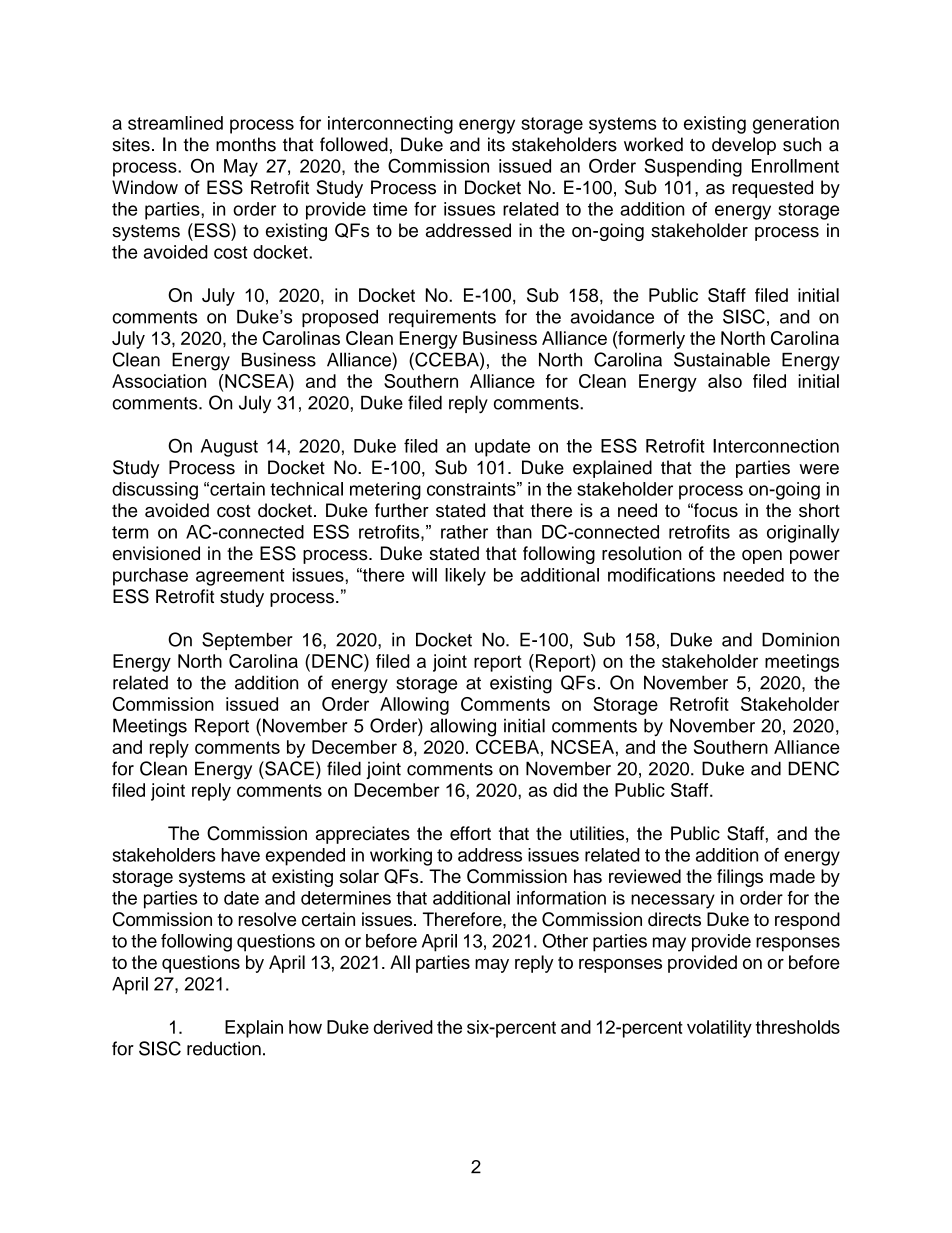  Describe the element at coordinates (744, 146) in the screenshot. I see `develop` at that location.
